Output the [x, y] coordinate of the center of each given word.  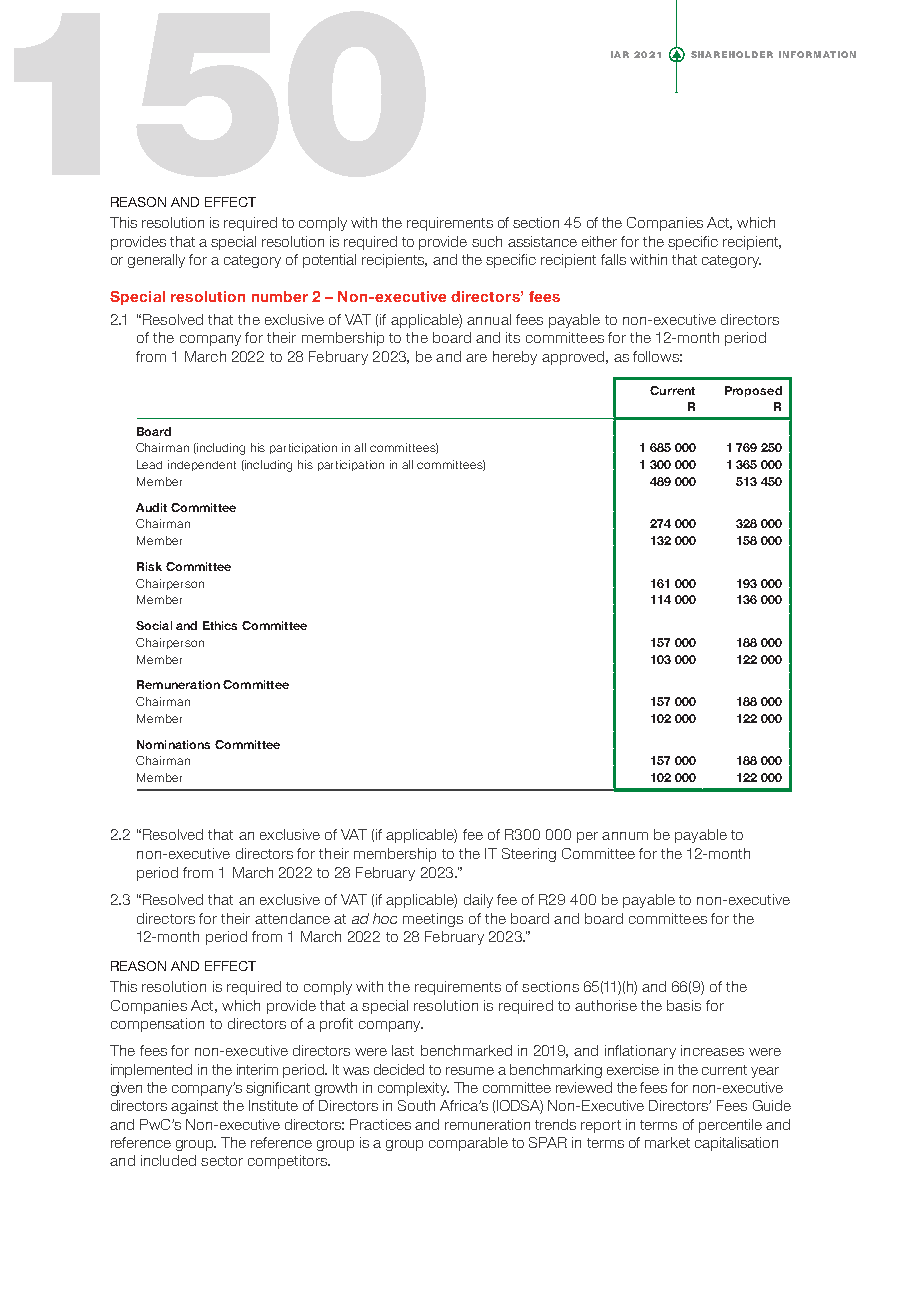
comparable [468, 1144]
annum [625, 836]
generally [156, 261]
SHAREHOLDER [732, 54]
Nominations [173, 744]
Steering [529, 855]
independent [202, 465]
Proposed [753, 391]
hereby [515, 358]
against [194, 1107]
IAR [620, 54]
